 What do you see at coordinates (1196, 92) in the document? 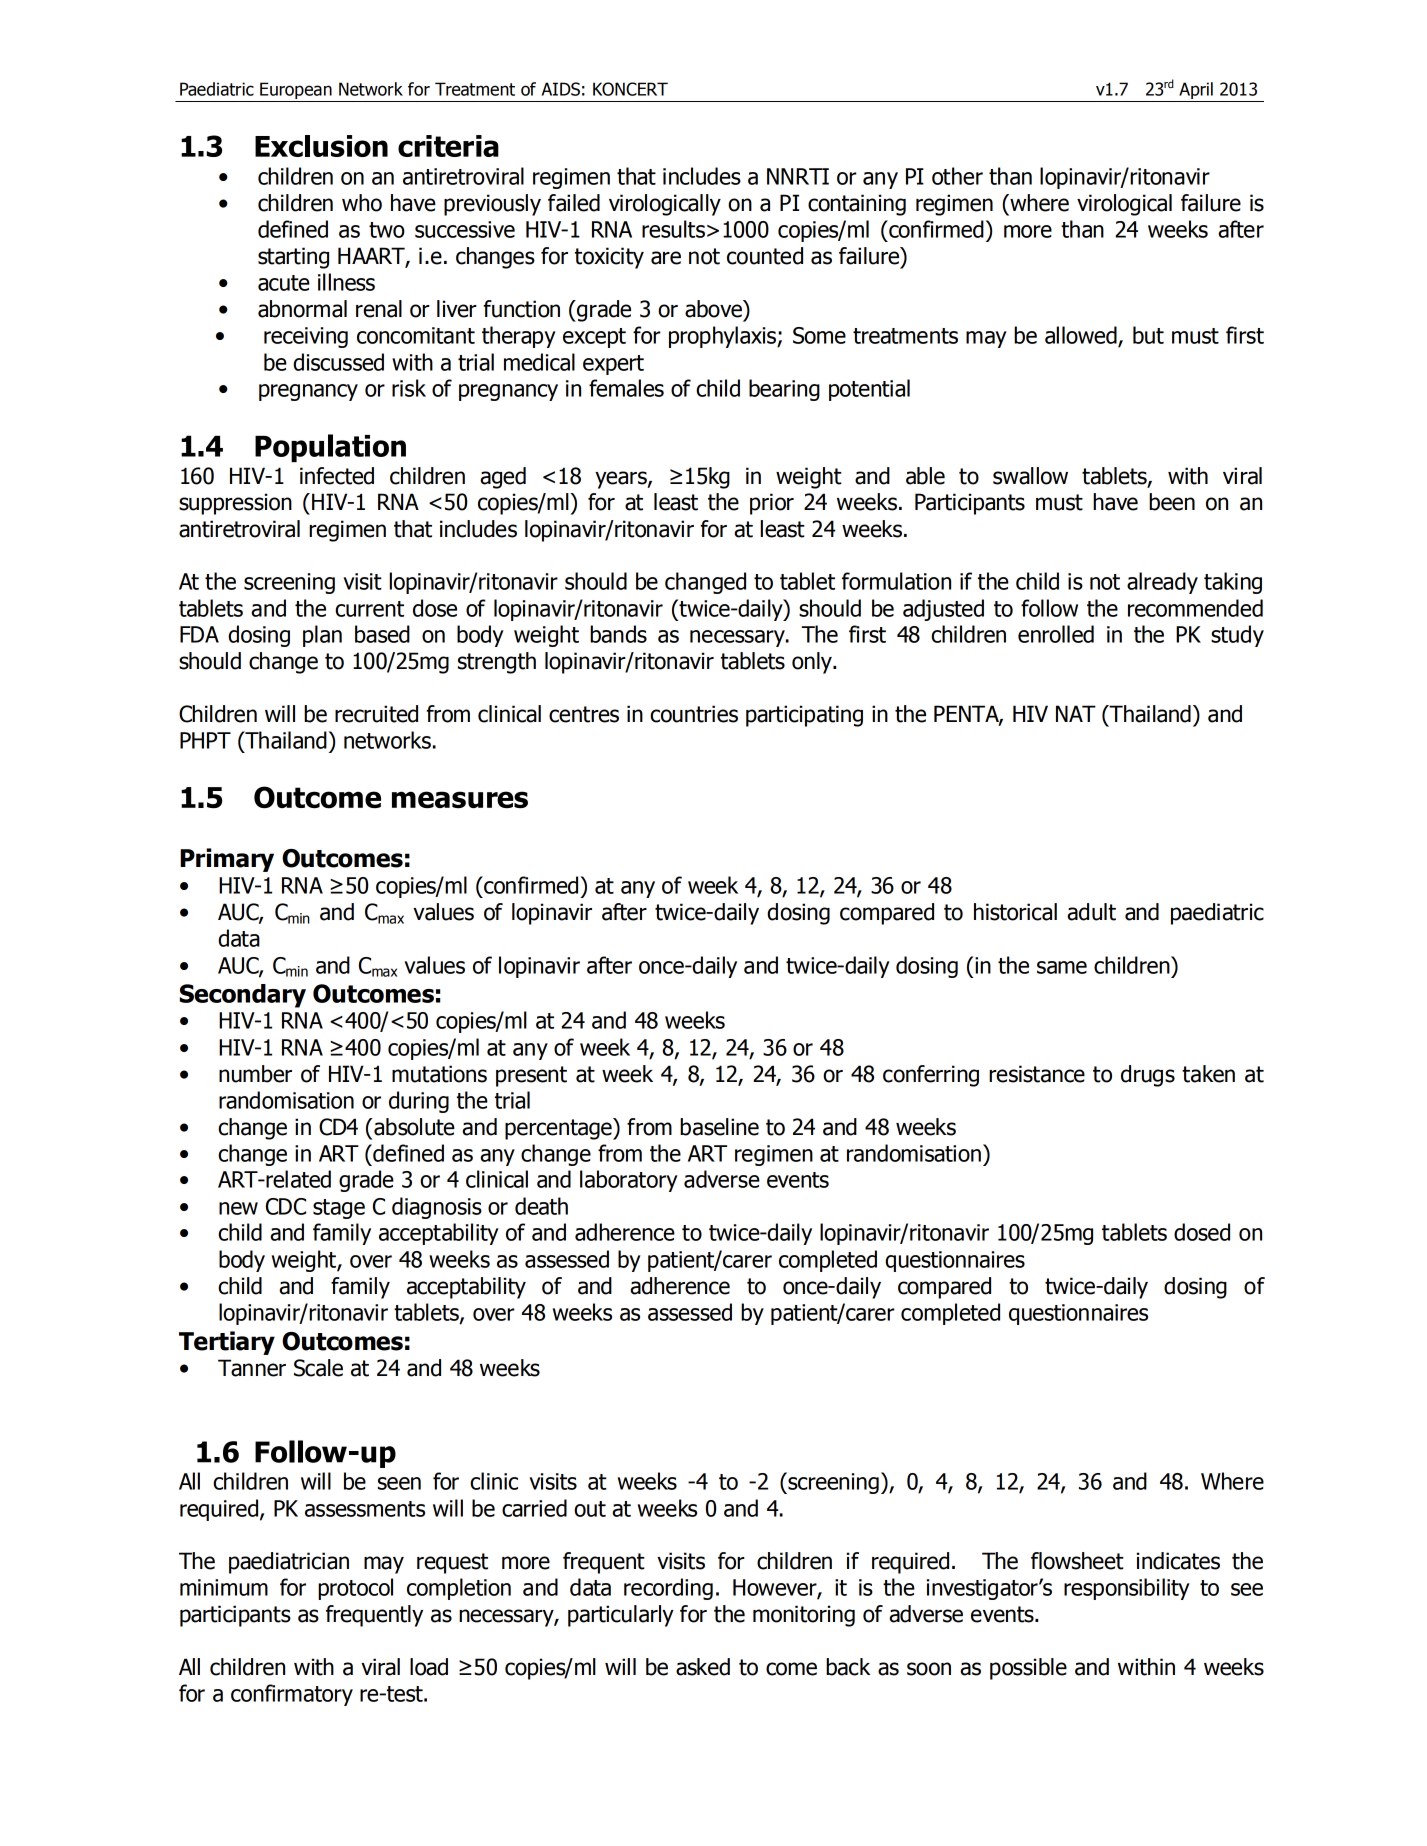
I see `April` at bounding box center [1196, 92].
